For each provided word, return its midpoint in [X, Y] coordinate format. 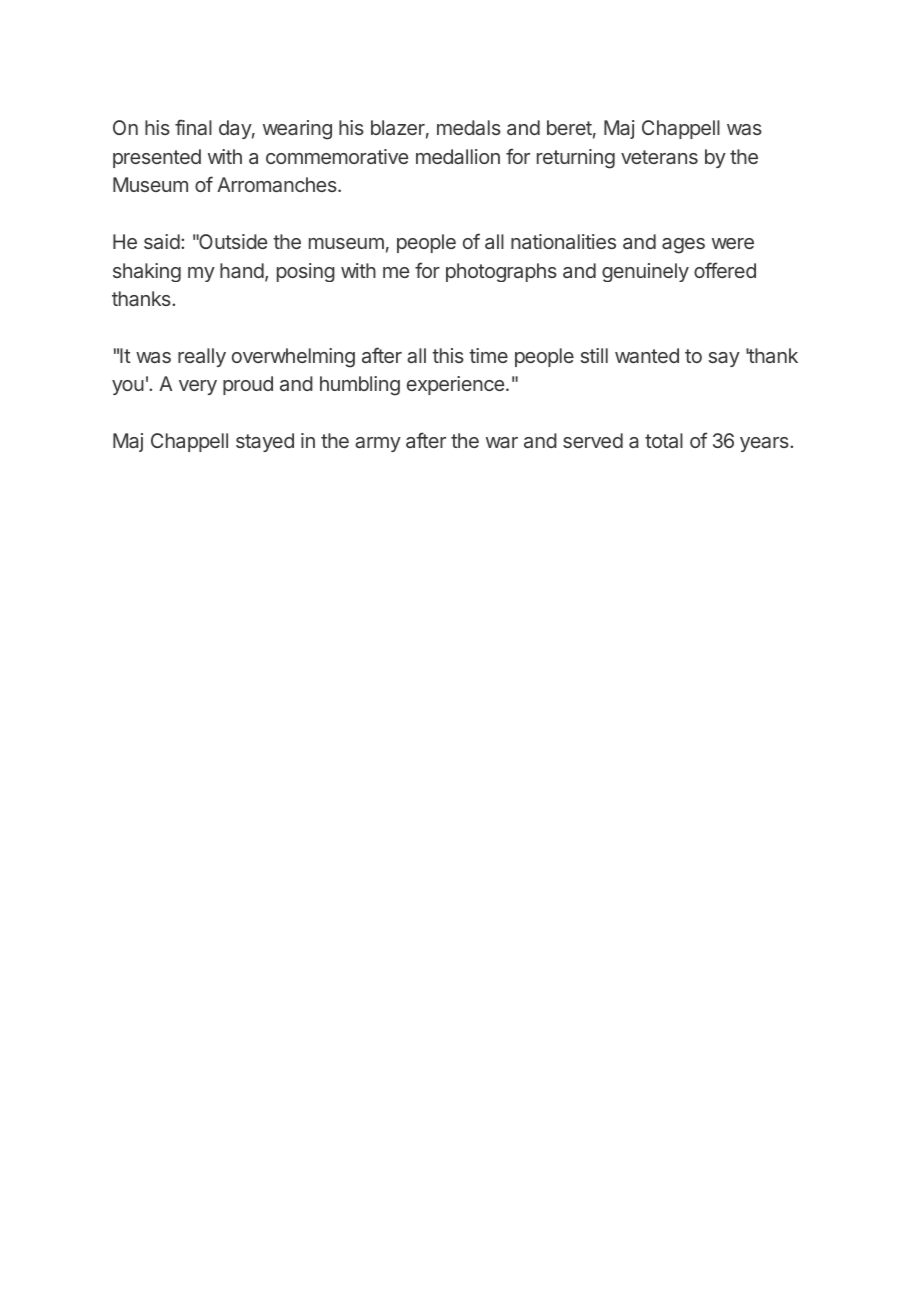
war [502, 442]
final [193, 127]
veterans [659, 157]
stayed [265, 442]
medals [469, 127]
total [664, 440]
